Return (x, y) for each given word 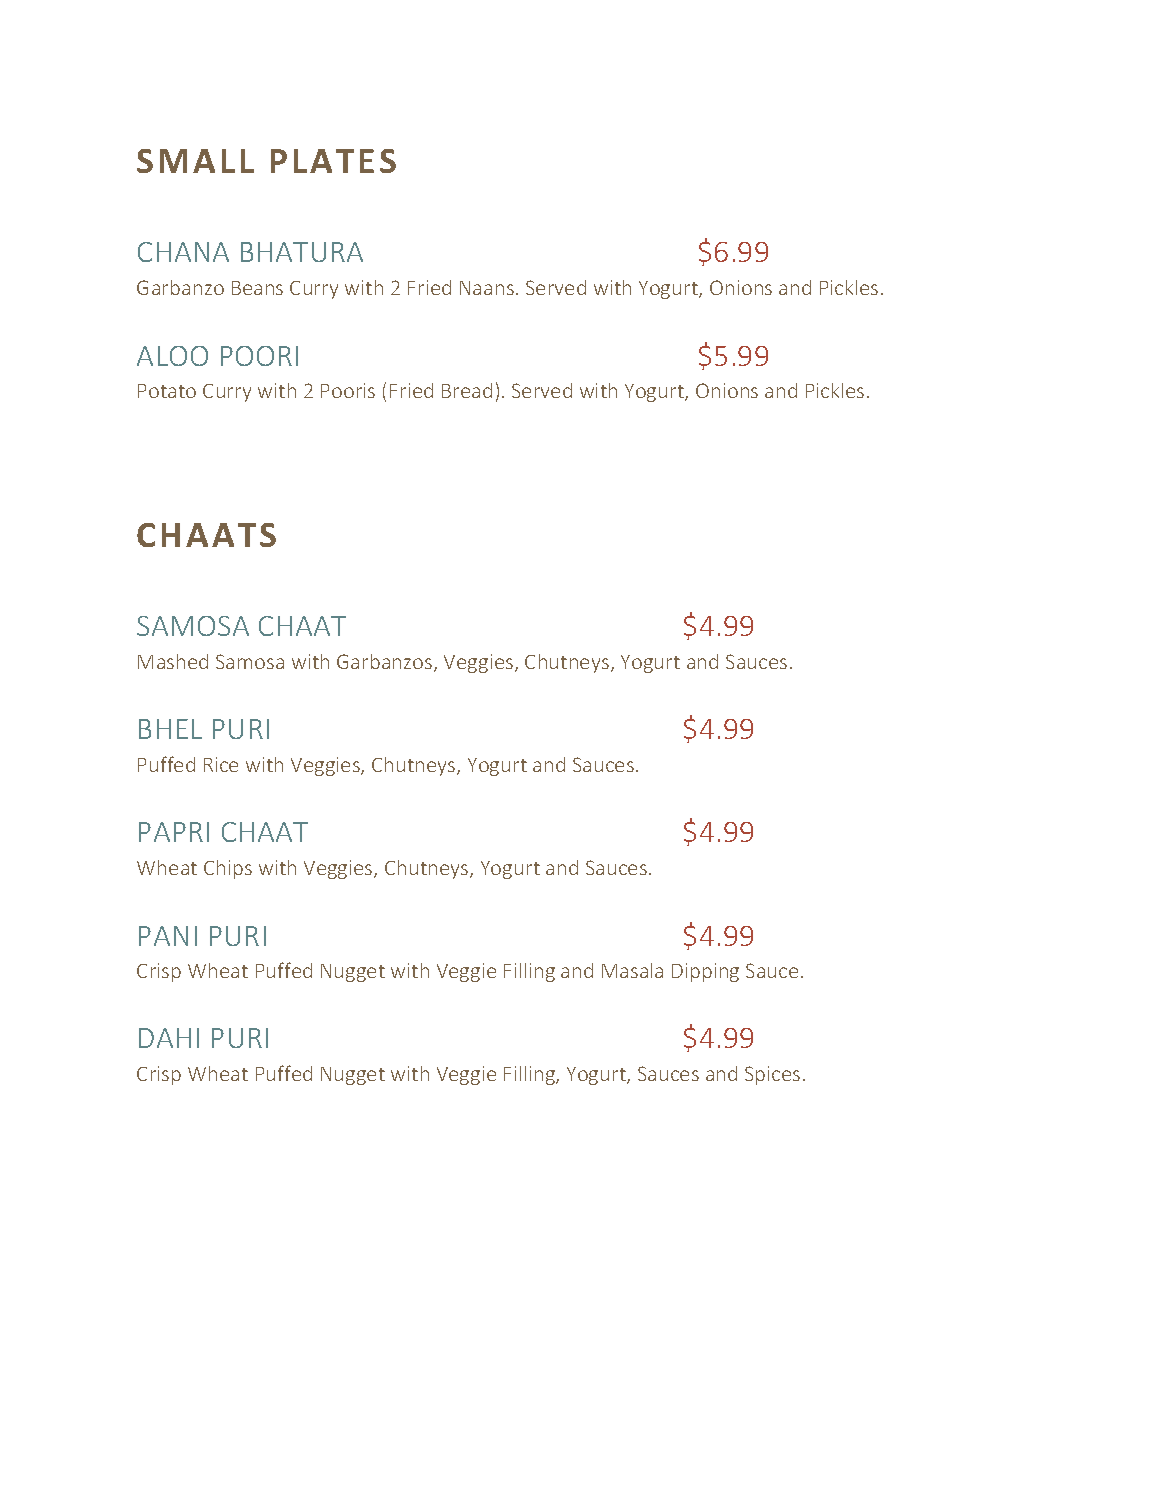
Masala (632, 970)
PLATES (333, 161)
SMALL (195, 161)
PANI (168, 936)
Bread (467, 390)
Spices (772, 1075)
